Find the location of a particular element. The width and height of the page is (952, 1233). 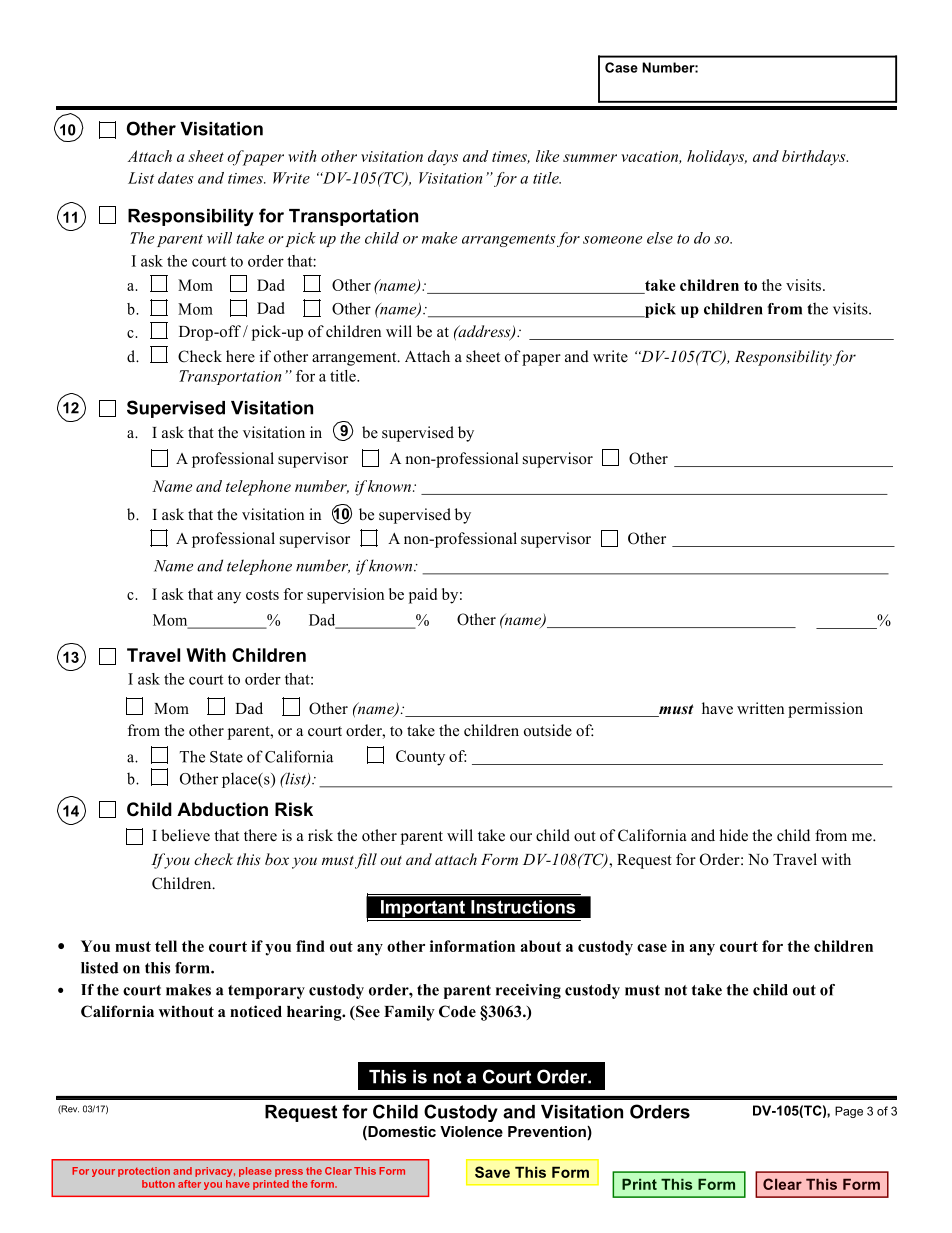

believe is located at coordinates (185, 835).
